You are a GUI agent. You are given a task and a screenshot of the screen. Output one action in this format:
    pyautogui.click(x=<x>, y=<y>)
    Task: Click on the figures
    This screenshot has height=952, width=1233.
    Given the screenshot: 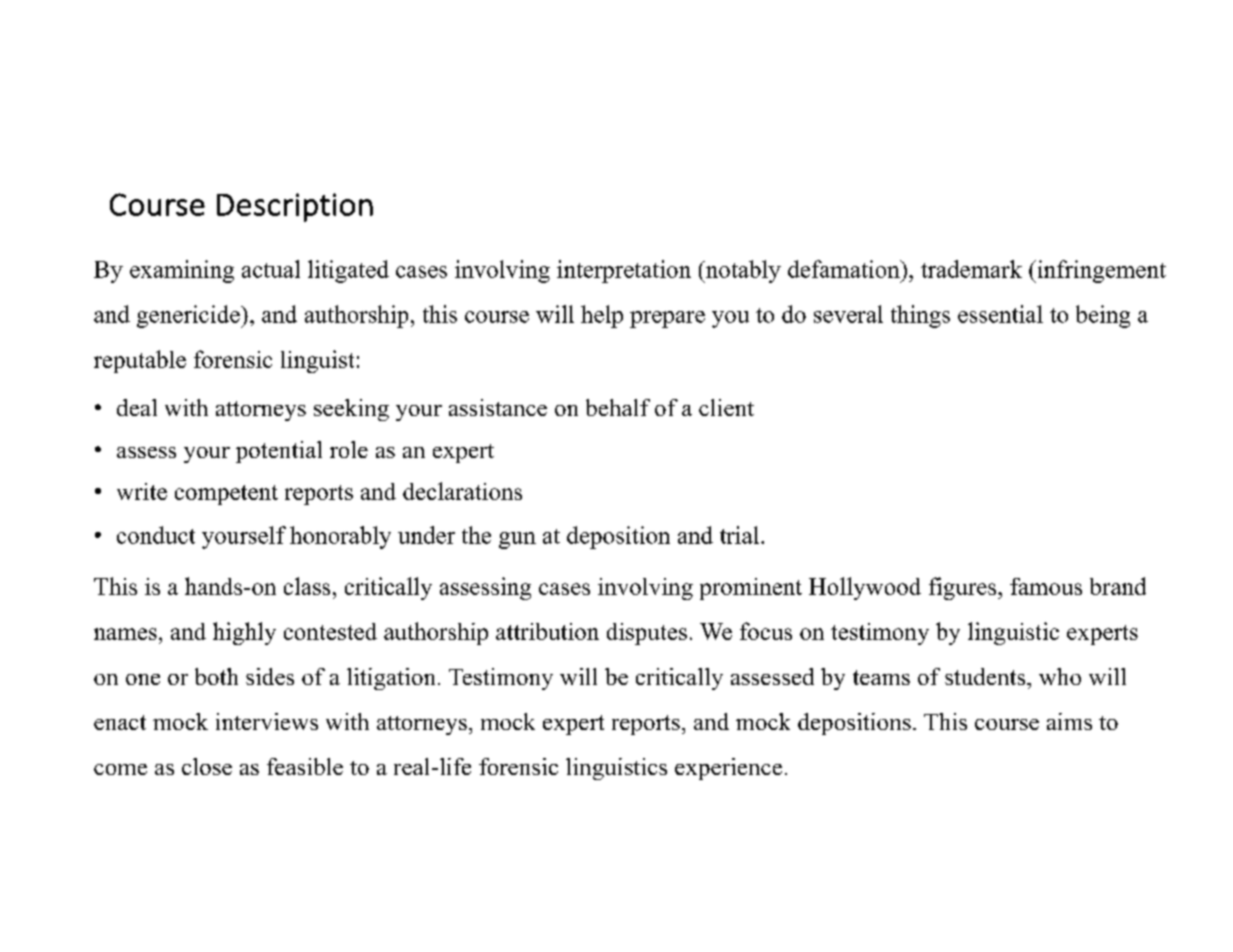 What is the action you would take?
    pyautogui.click(x=964, y=588)
